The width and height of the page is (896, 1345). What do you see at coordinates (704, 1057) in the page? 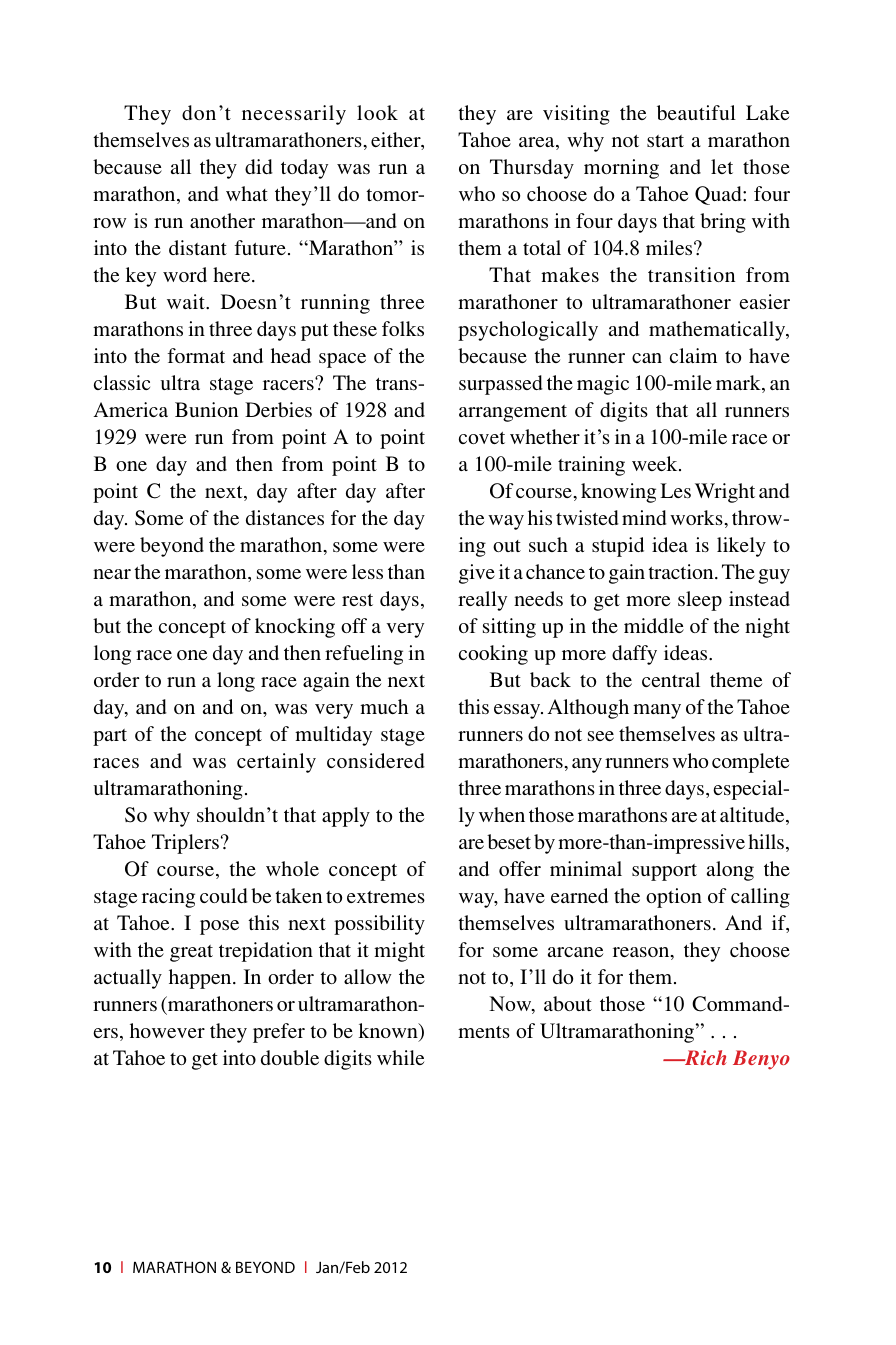
I see `Rich` at bounding box center [704, 1057].
